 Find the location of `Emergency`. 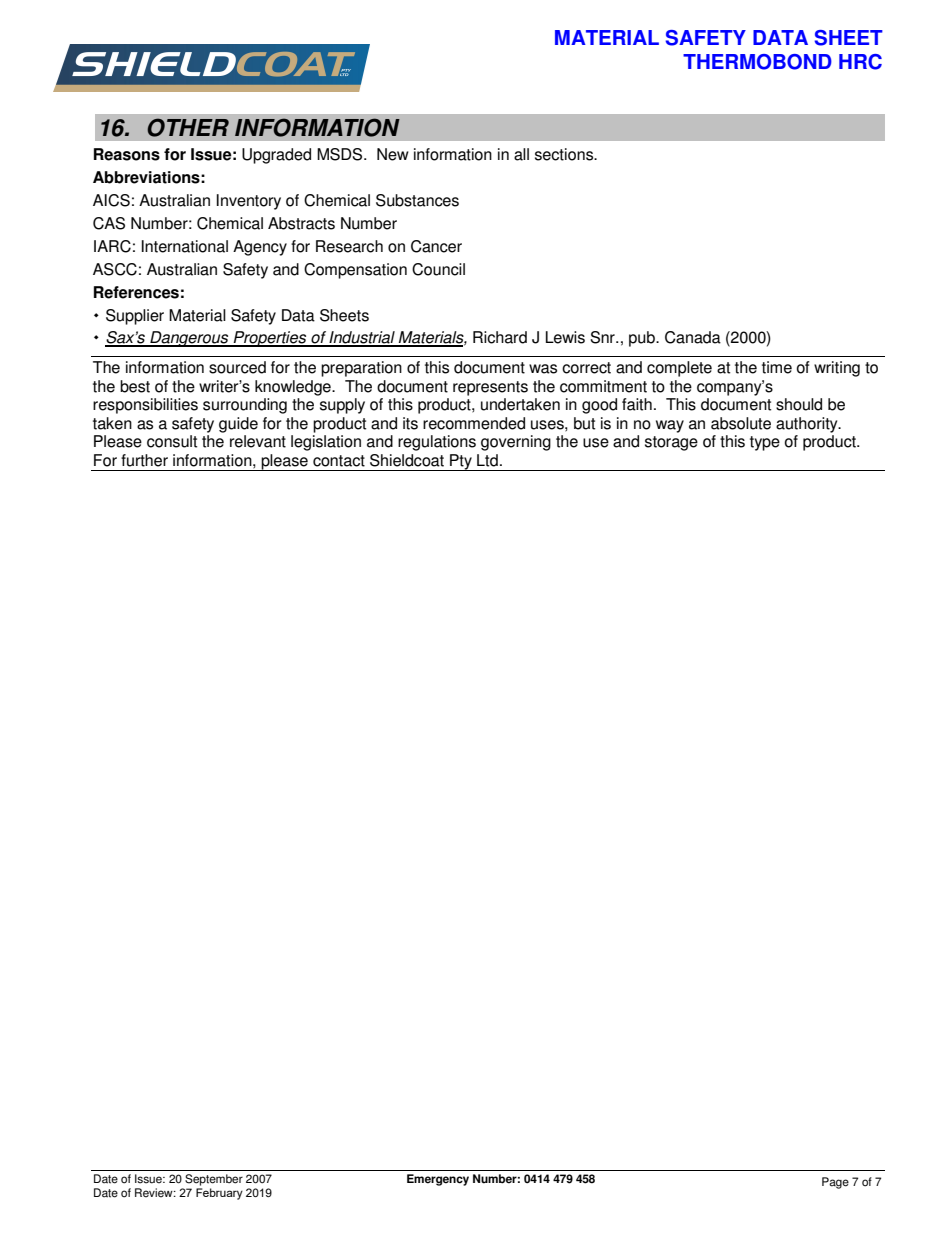

Emergency is located at coordinates (438, 1180).
